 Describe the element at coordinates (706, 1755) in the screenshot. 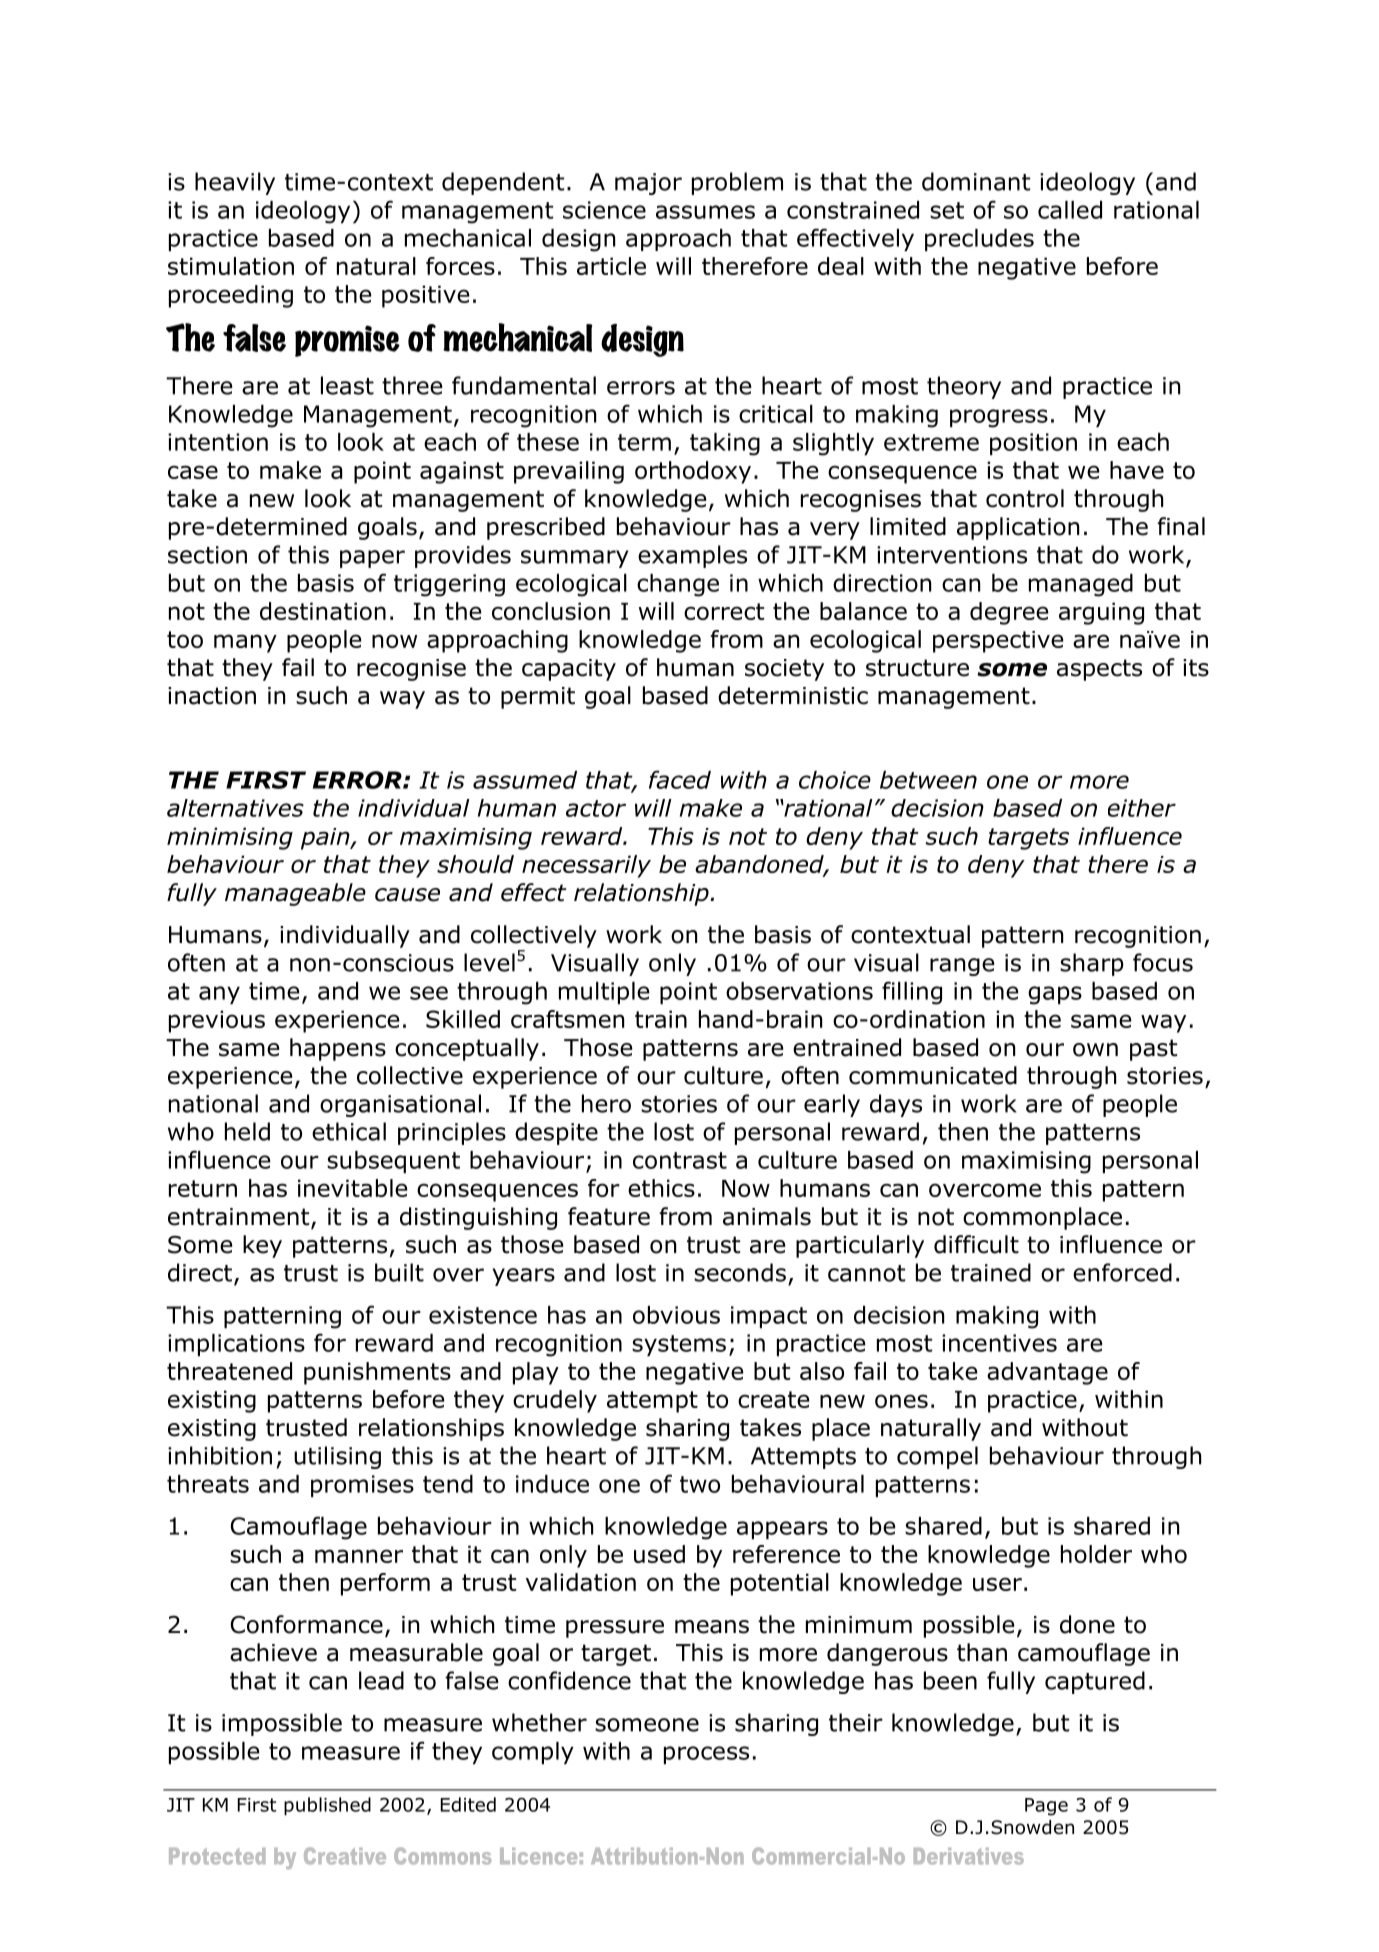

I see `process` at that location.
